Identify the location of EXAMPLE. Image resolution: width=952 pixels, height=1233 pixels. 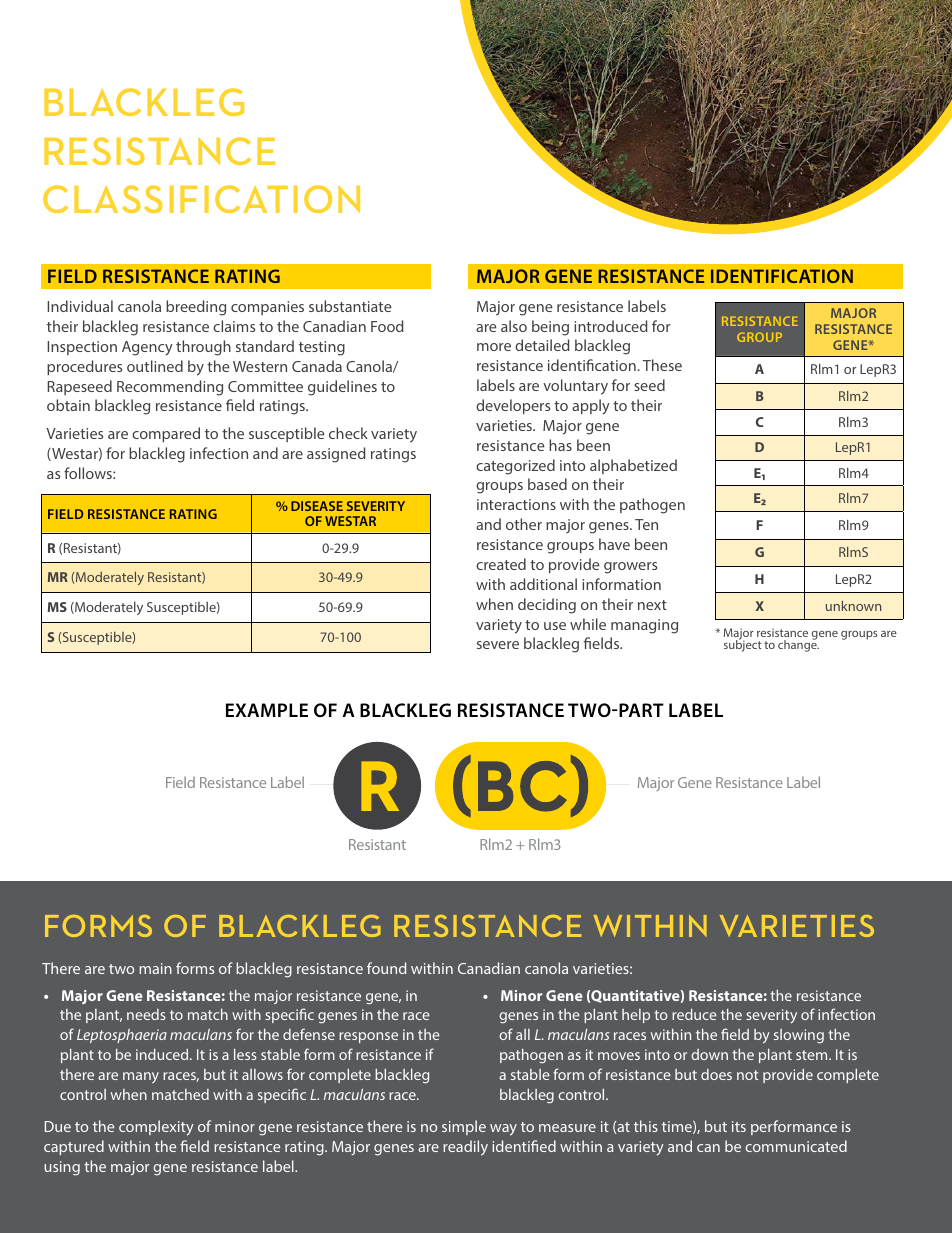
(267, 710).
